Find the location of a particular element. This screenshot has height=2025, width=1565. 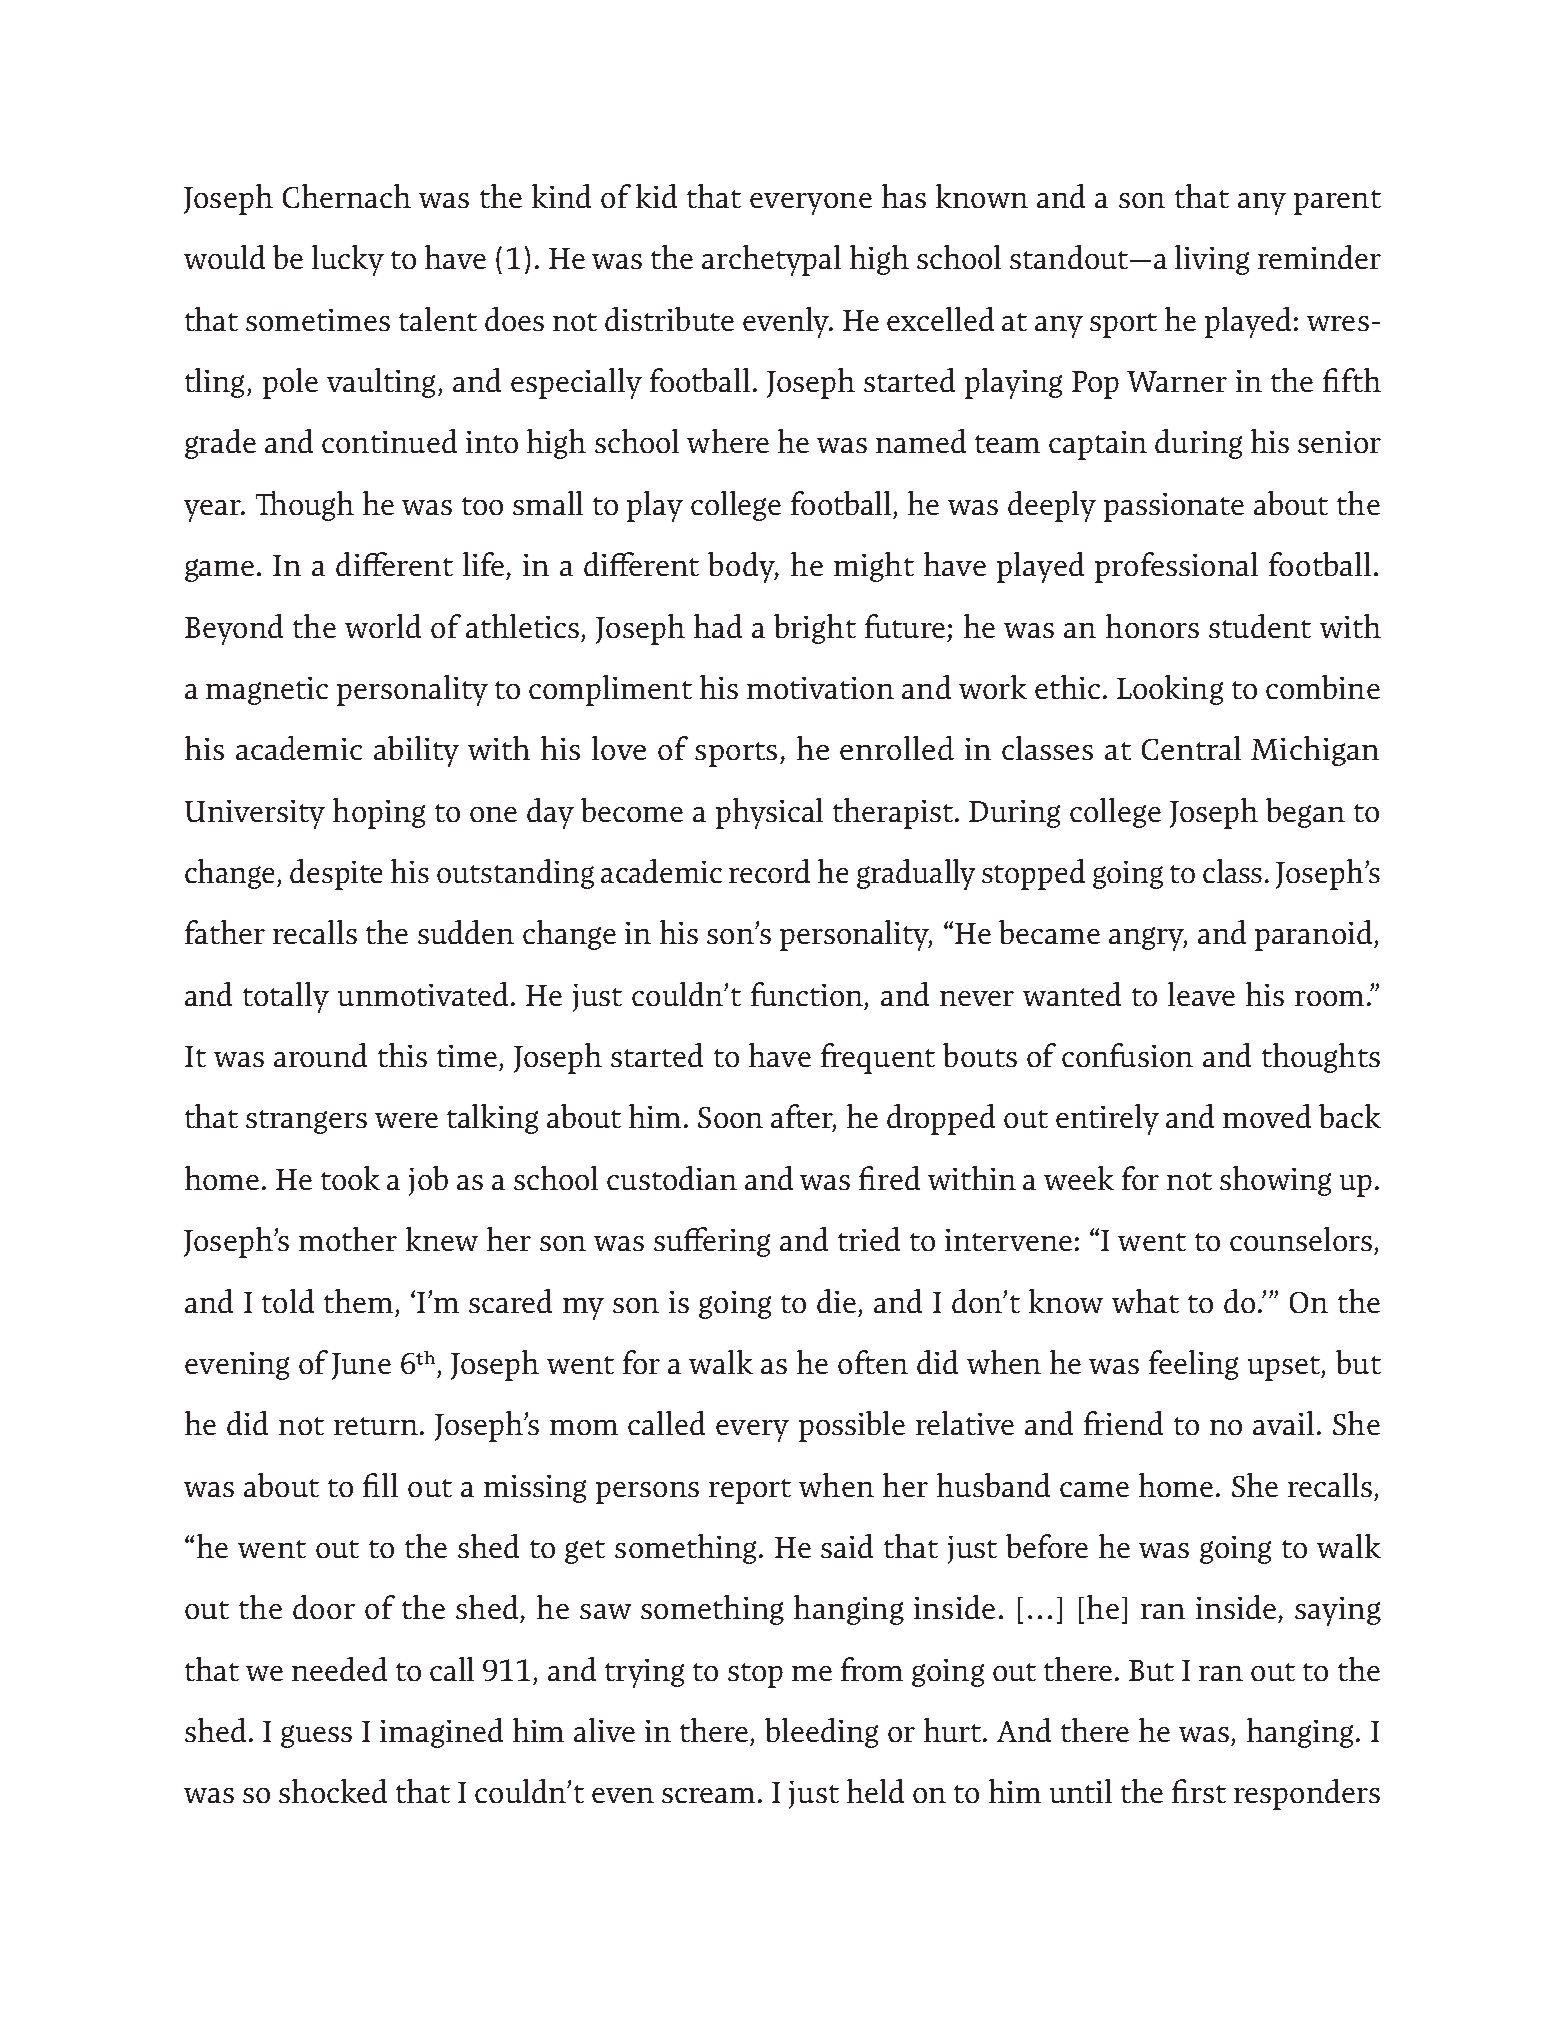

record is located at coordinates (769, 871).
